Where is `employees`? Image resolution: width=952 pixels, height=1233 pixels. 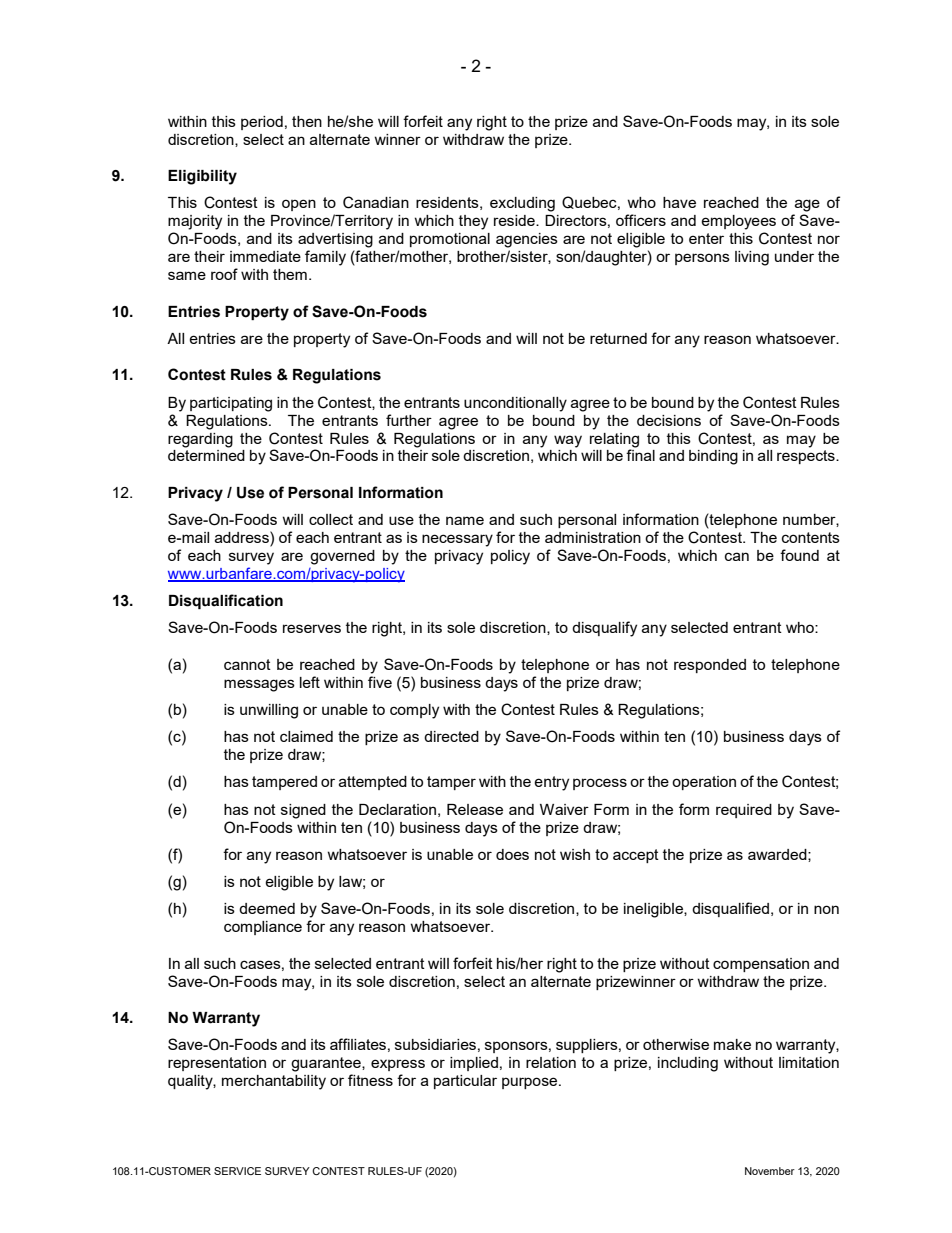 employees is located at coordinates (738, 222).
